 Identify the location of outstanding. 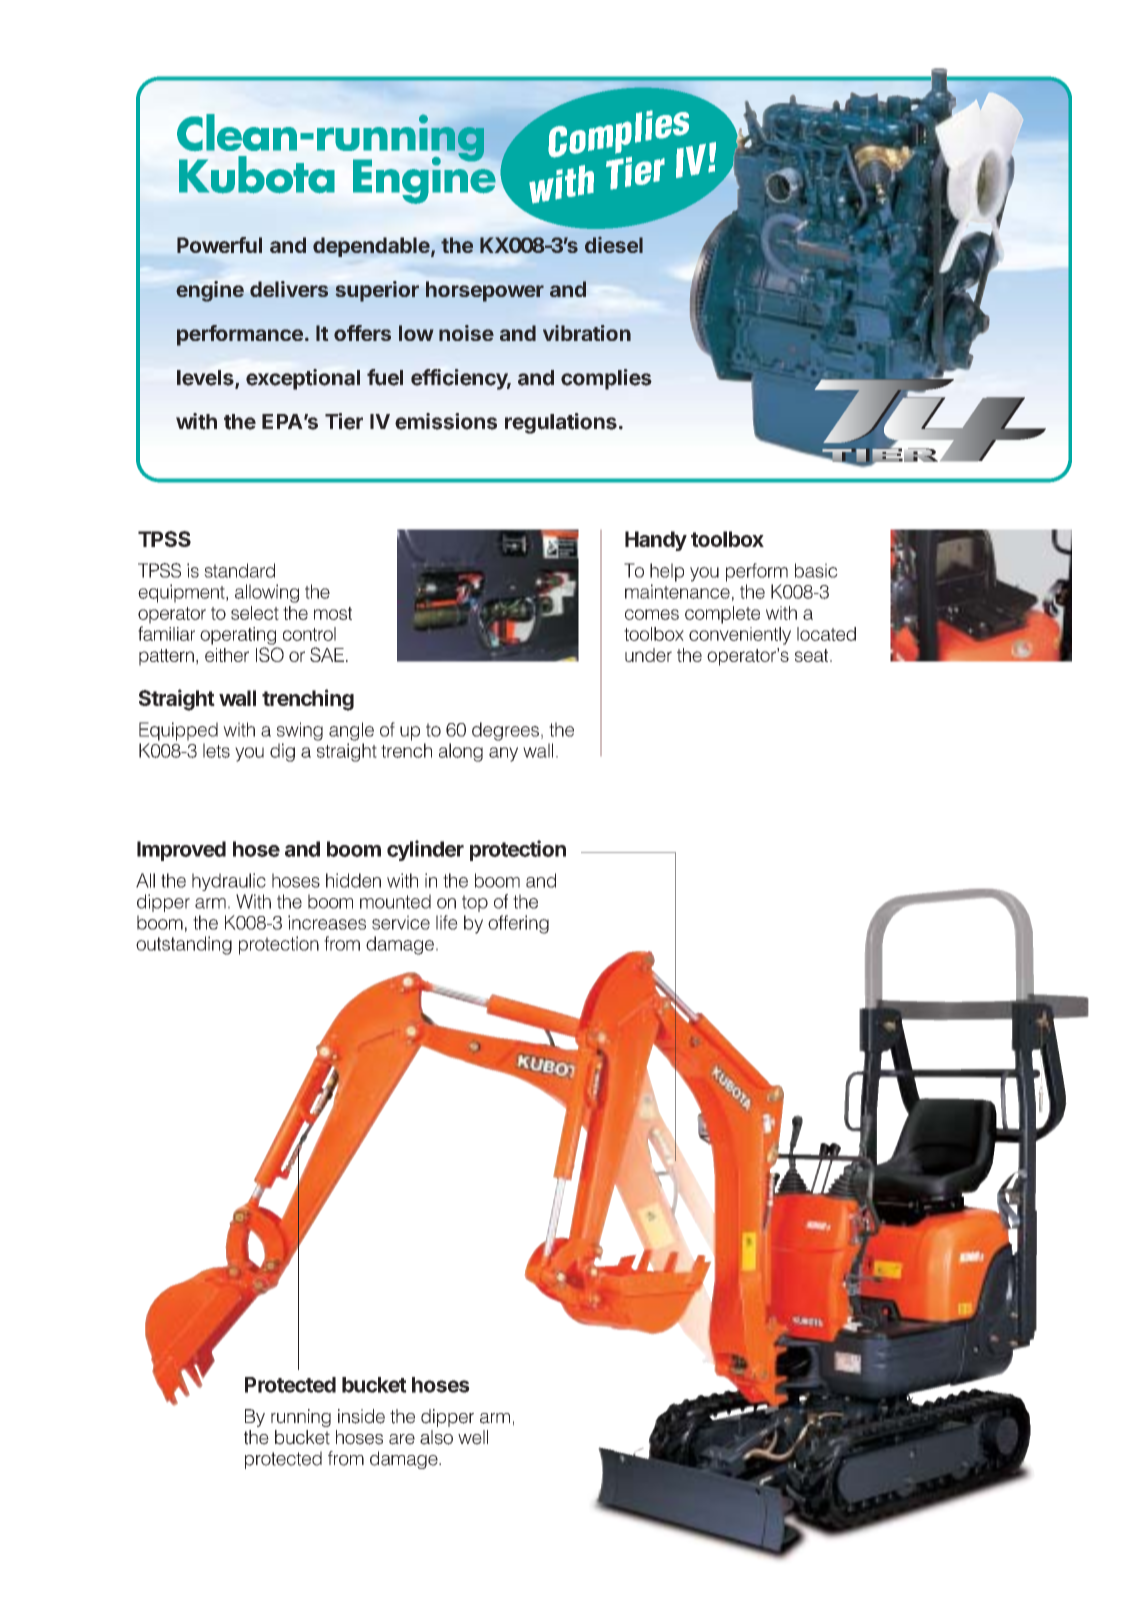
(184, 945).
